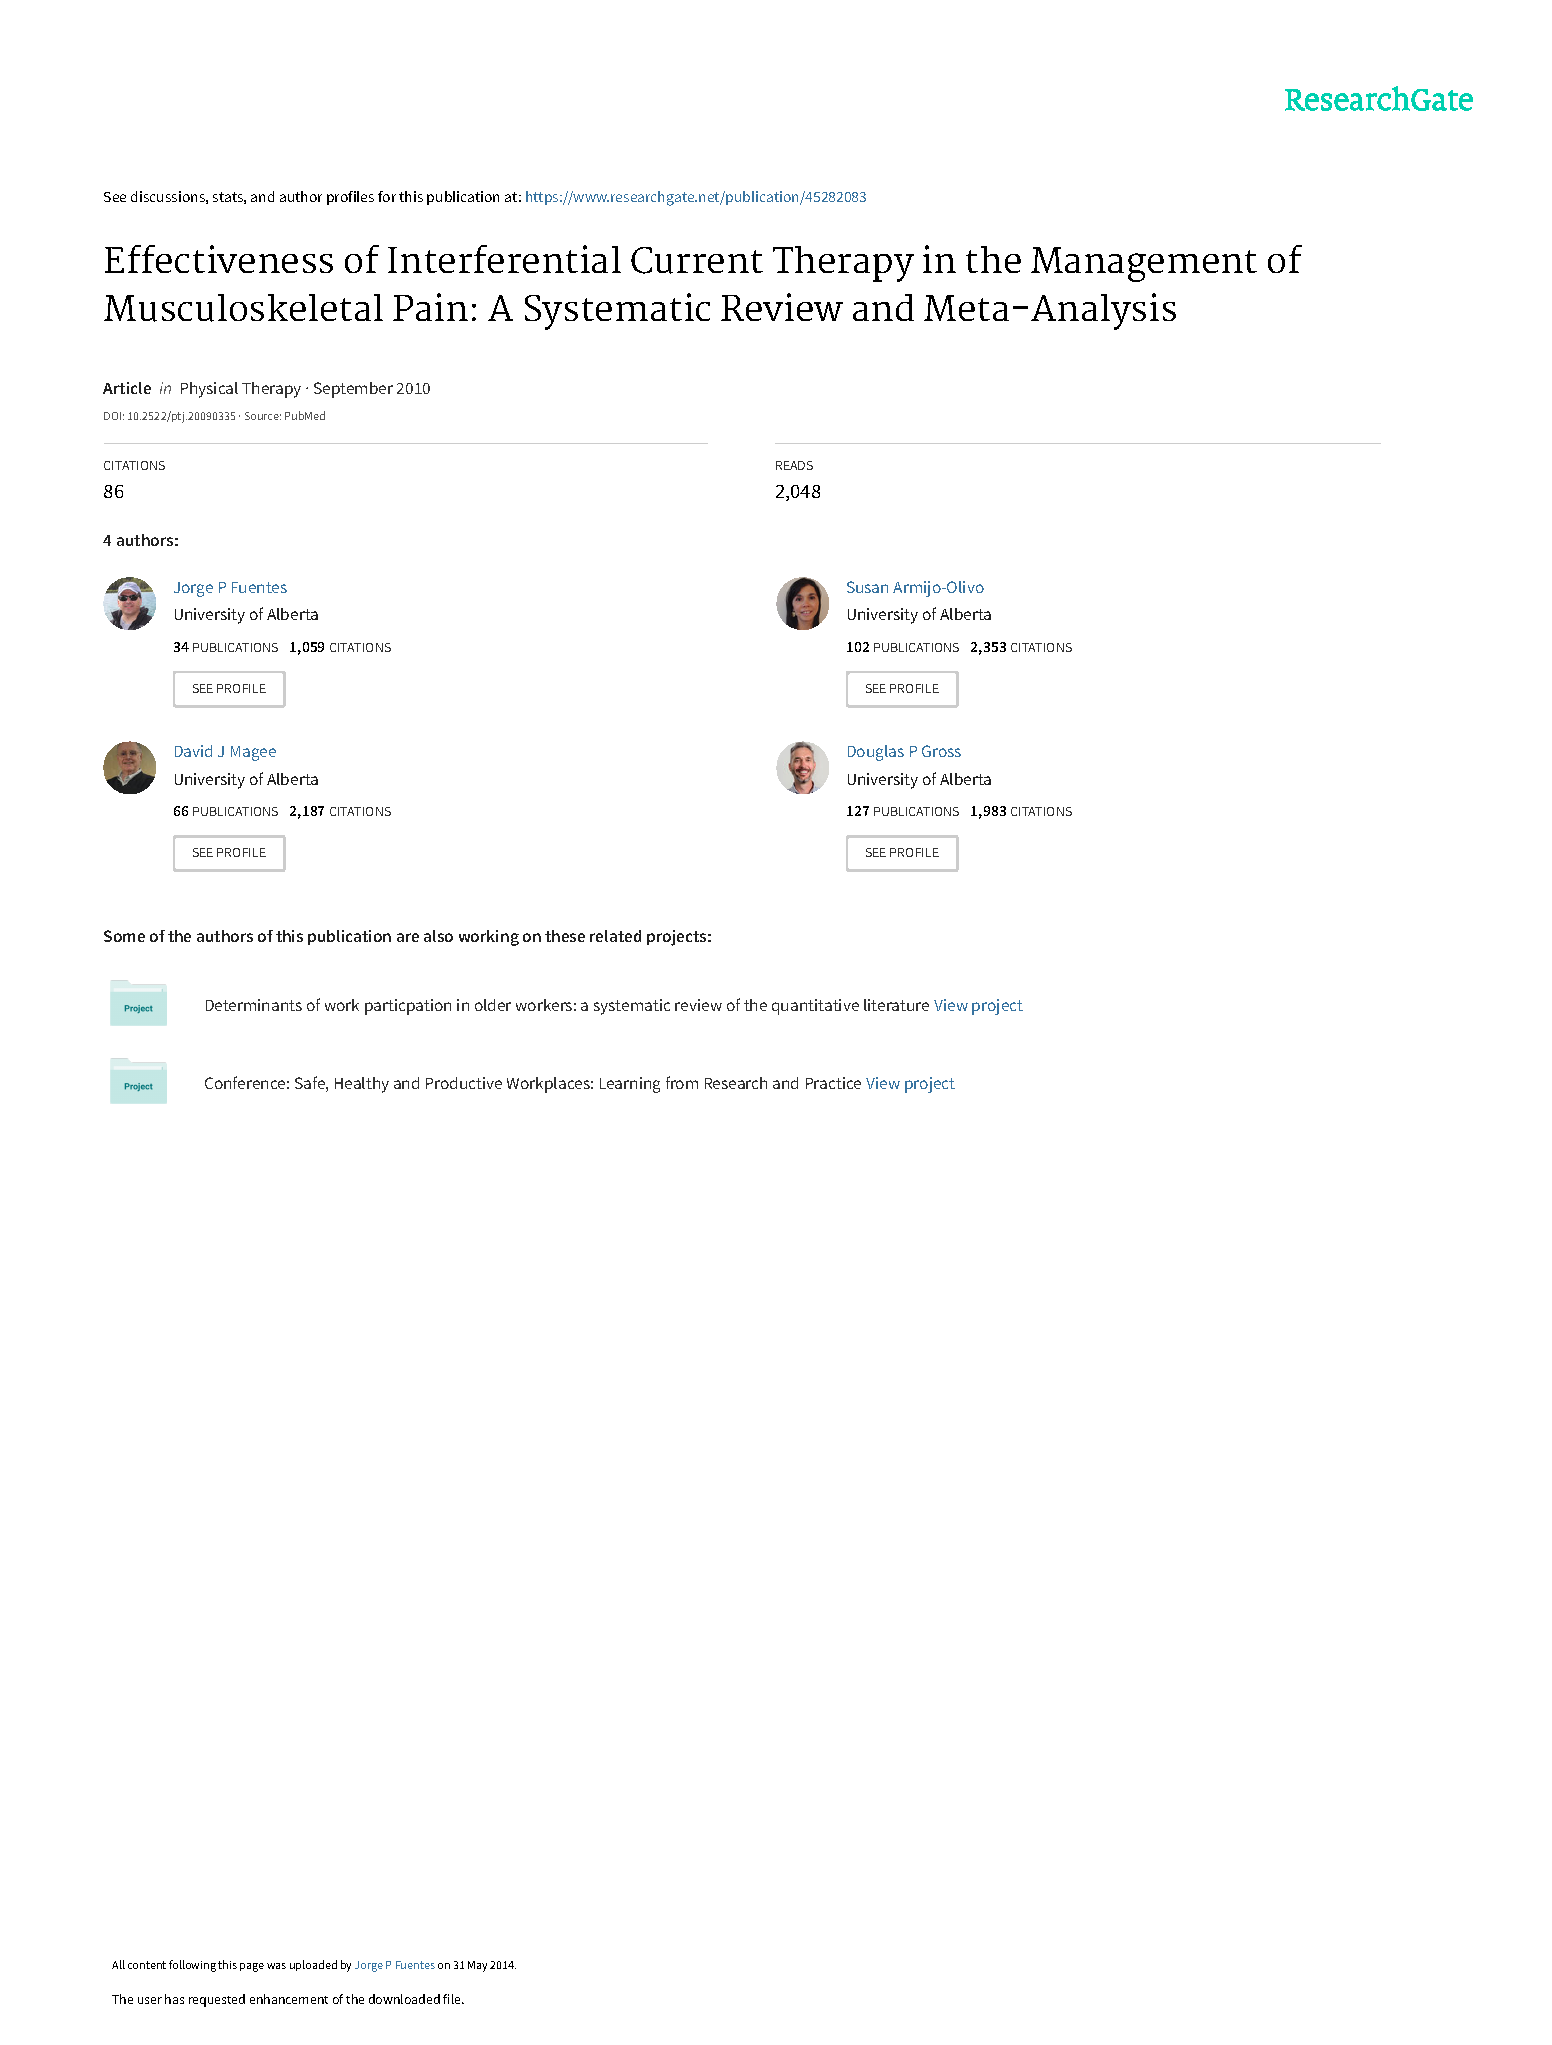 The image size is (1552, 2045). Describe the element at coordinates (219, 259) in the page. I see `Effectiveness` at that location.
